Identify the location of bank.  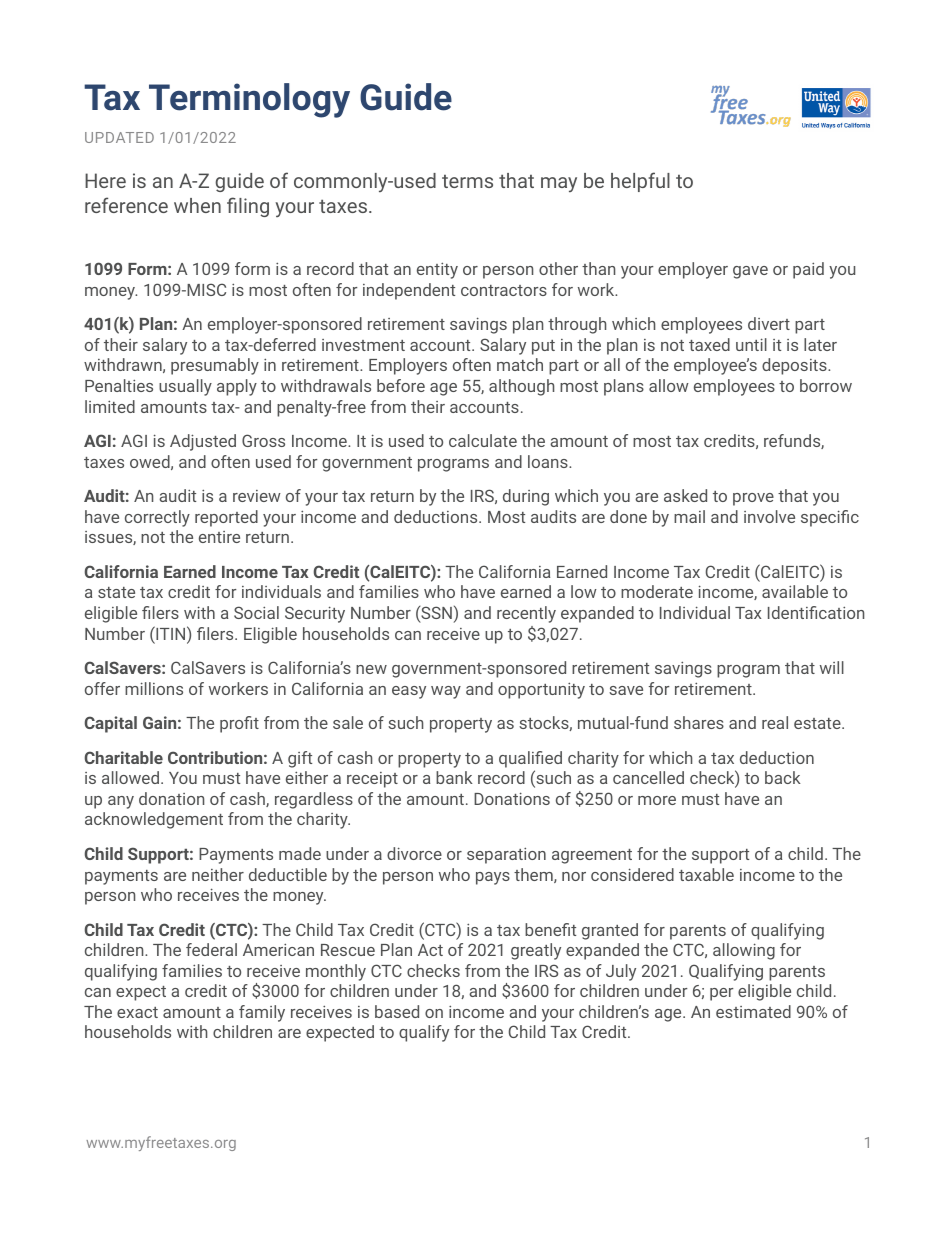
(454, 777).
